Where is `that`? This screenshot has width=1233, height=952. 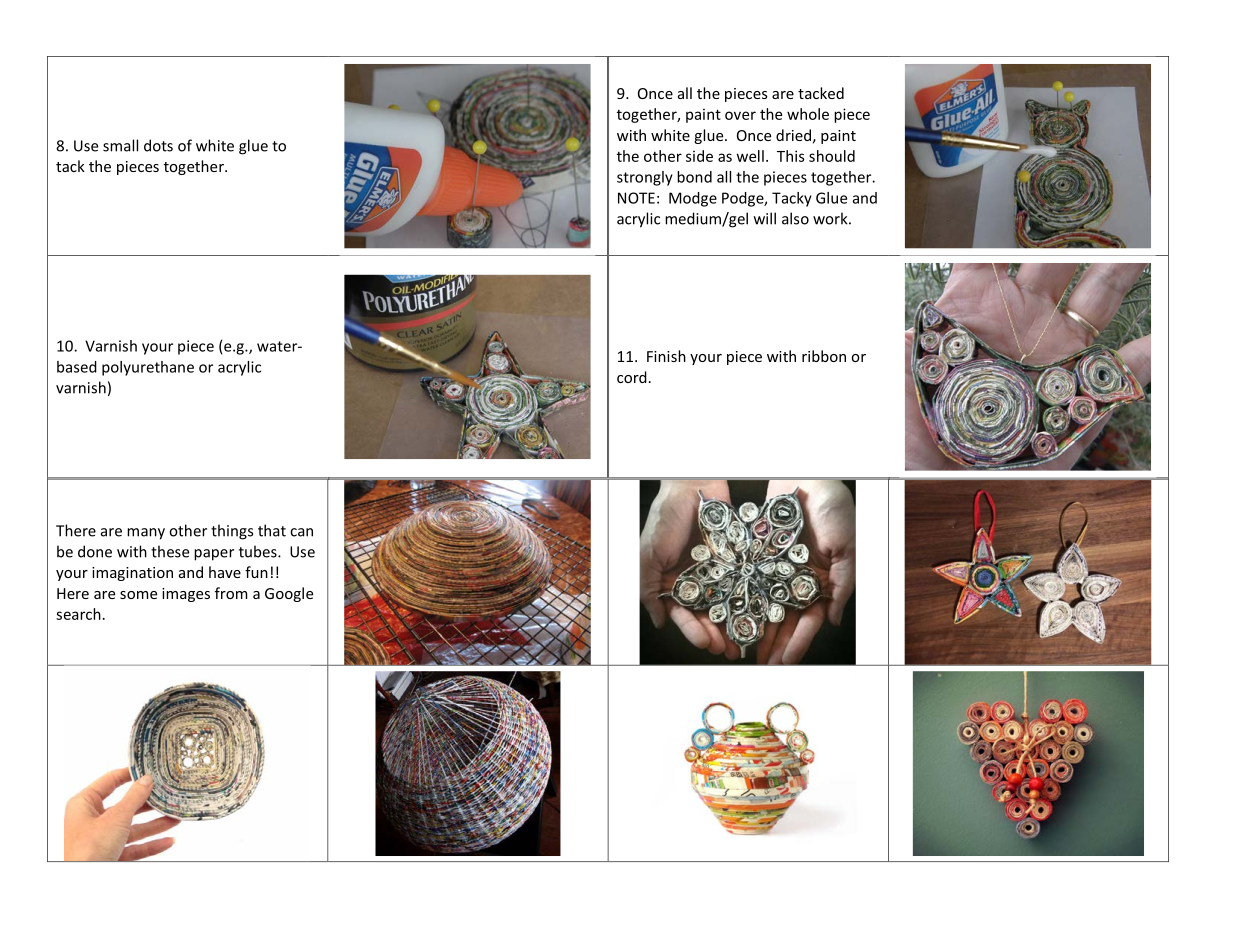
that is located at coordinates (272, 530).
